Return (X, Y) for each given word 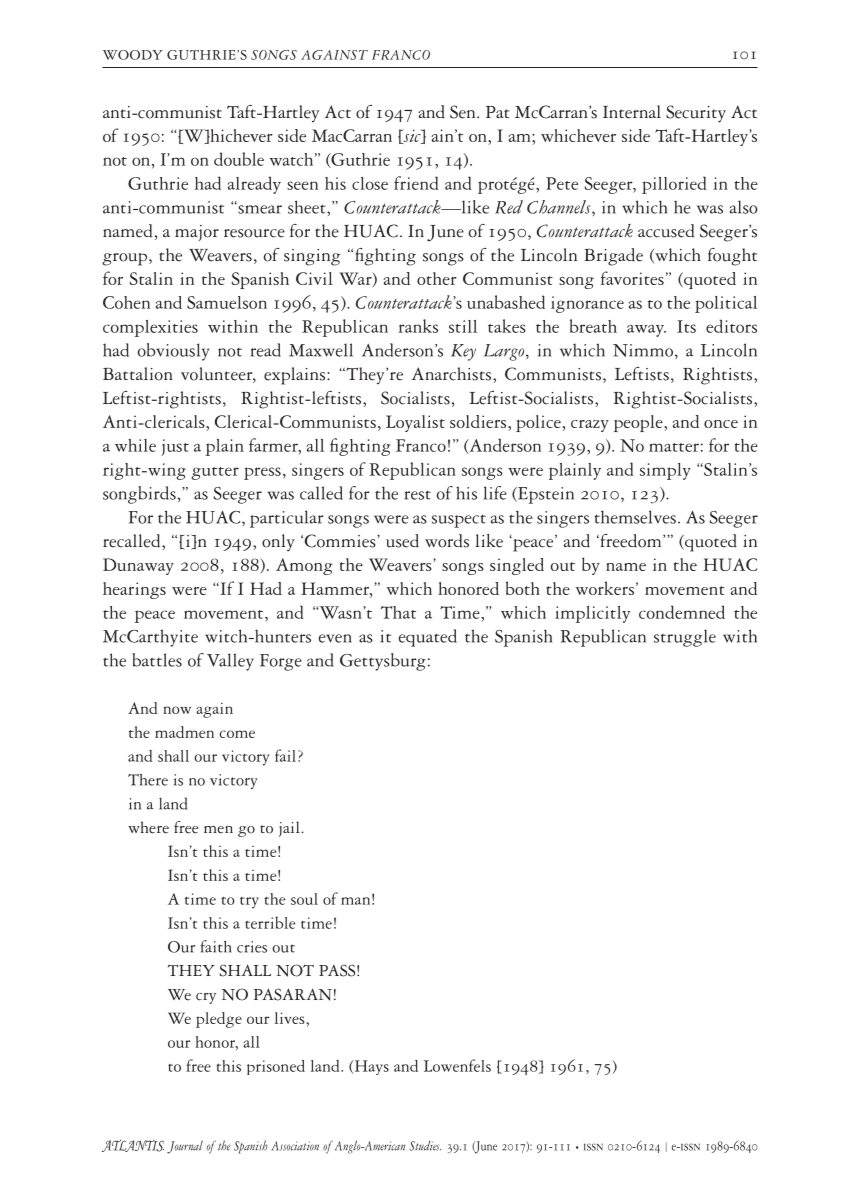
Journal (185, 1147)
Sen (464, 112)
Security (696, 114)
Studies (425, 1146)
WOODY (133, 55)
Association (295, 1146)
